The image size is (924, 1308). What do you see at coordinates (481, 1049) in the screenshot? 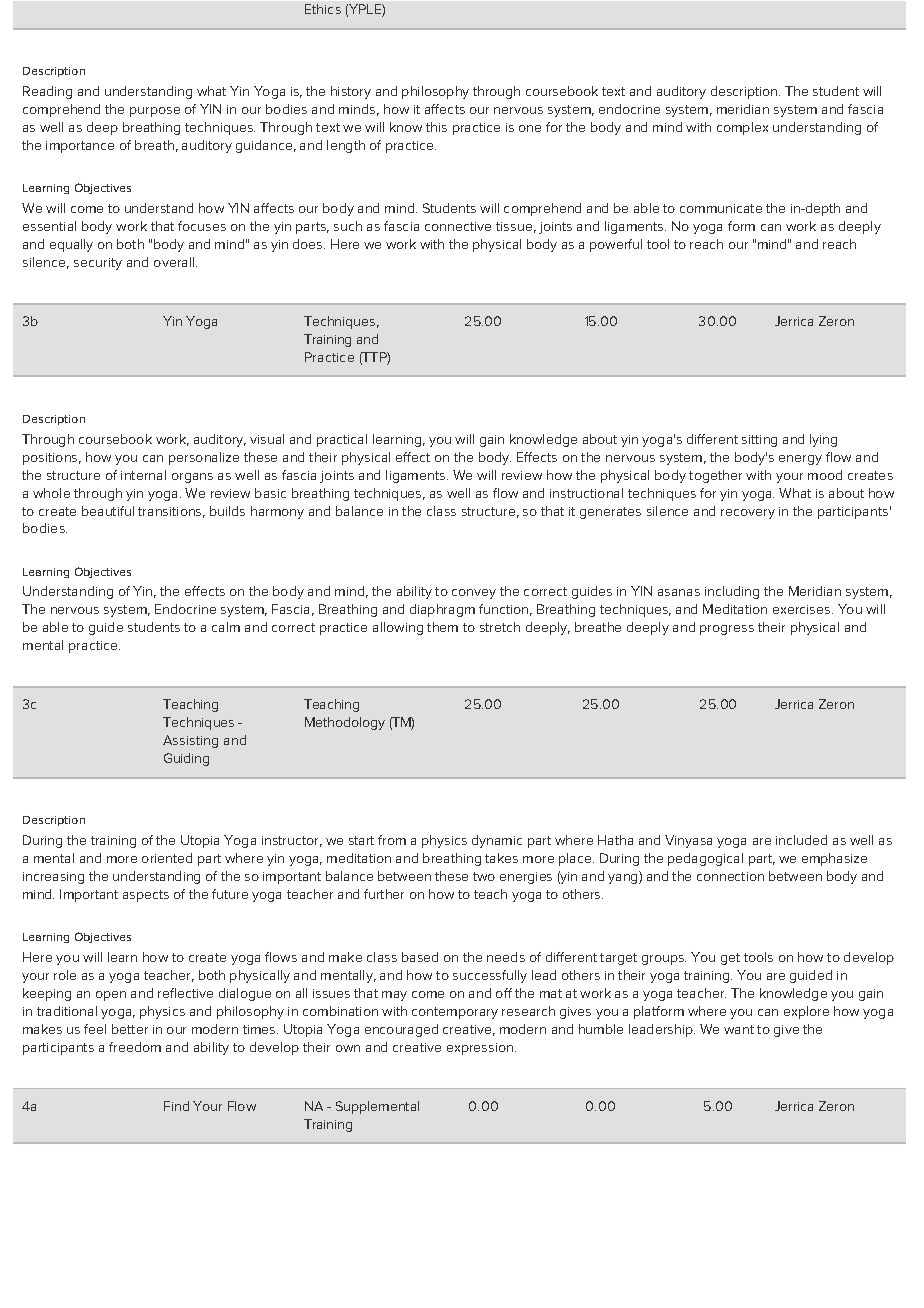
I see `expression` at bounding box center [481, 1049].
